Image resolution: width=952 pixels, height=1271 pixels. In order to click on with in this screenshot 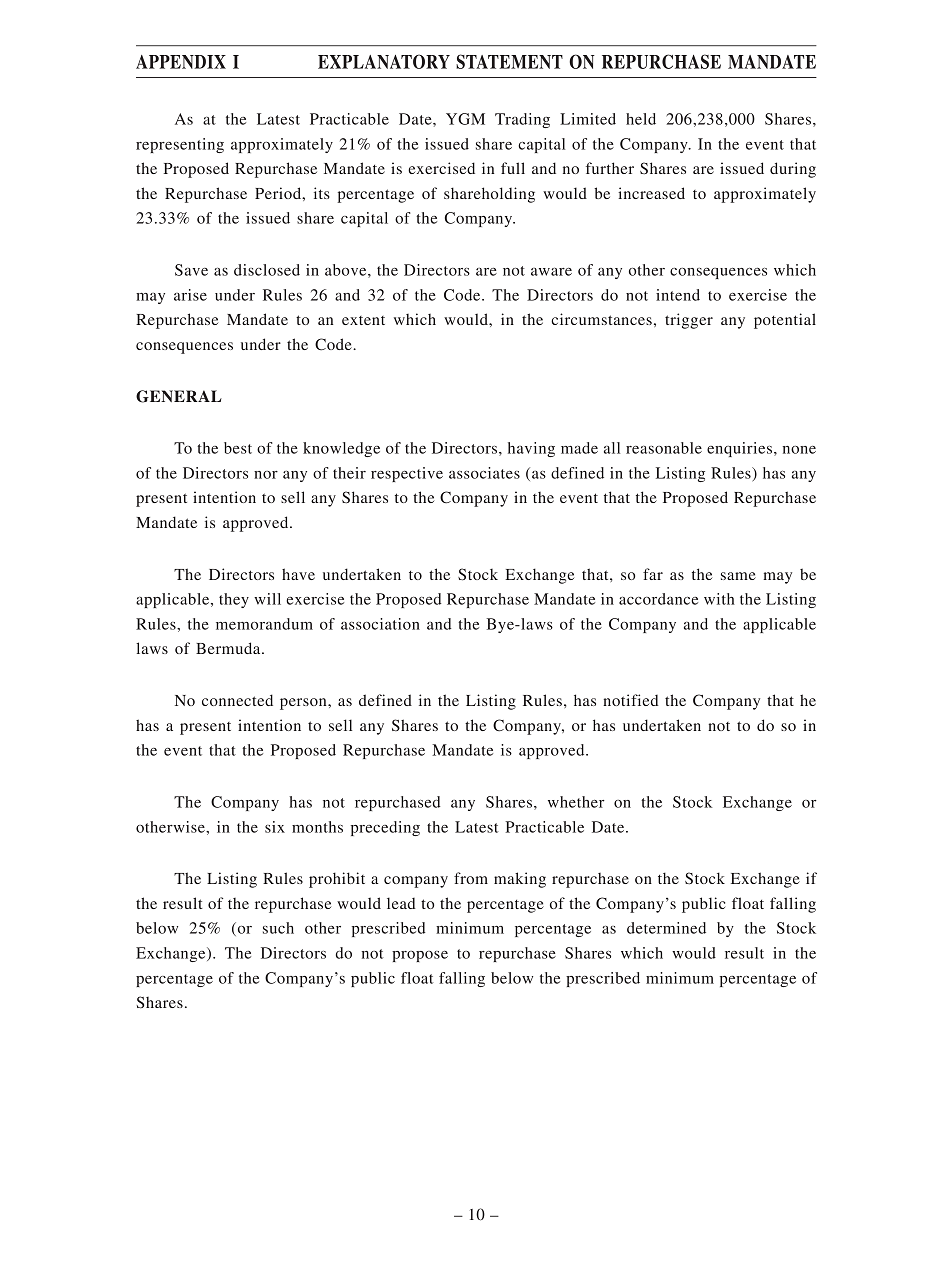, I will do `click(719, 599)`.
